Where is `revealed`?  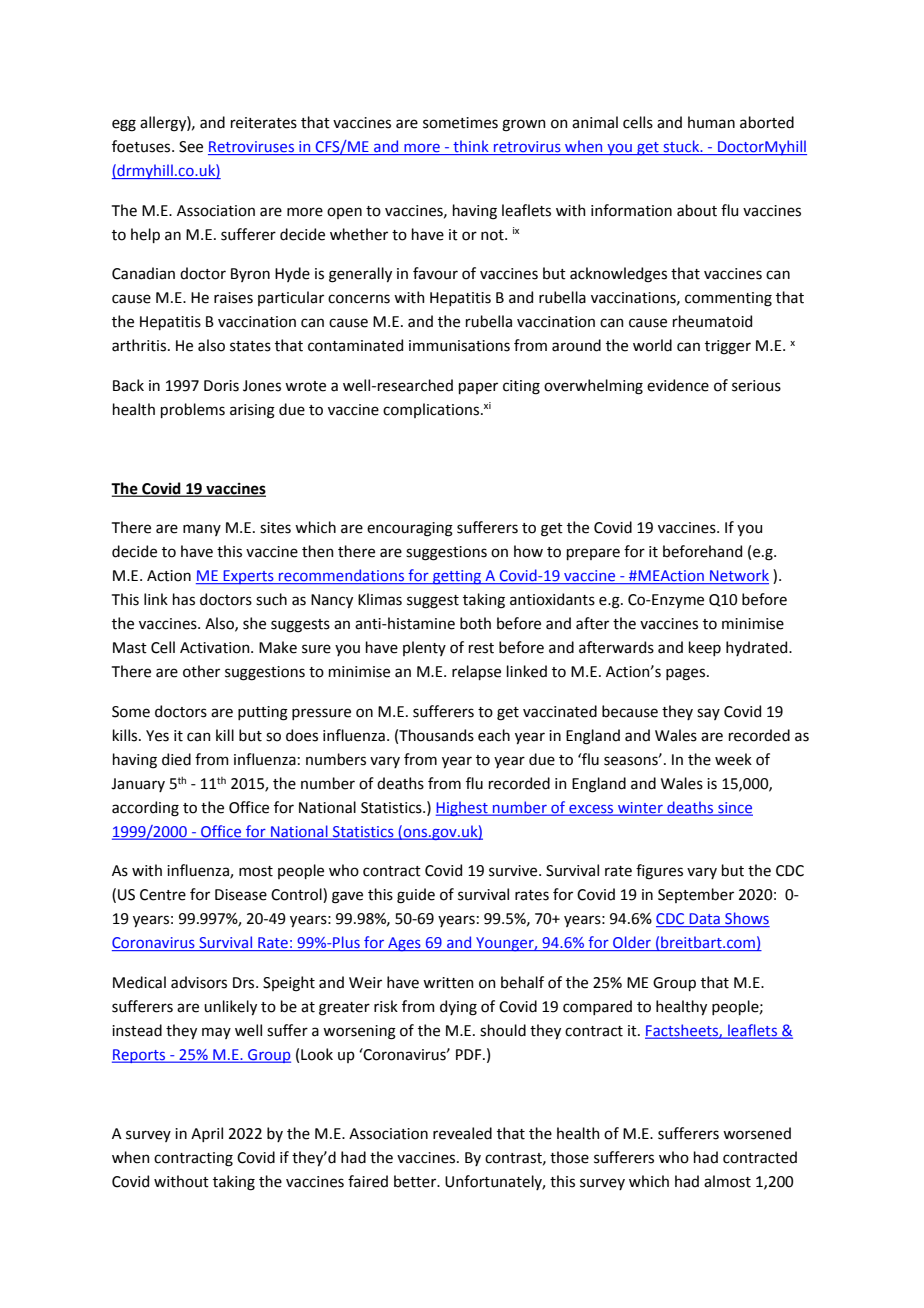 revealed is located at coordinates (462, 1133).
